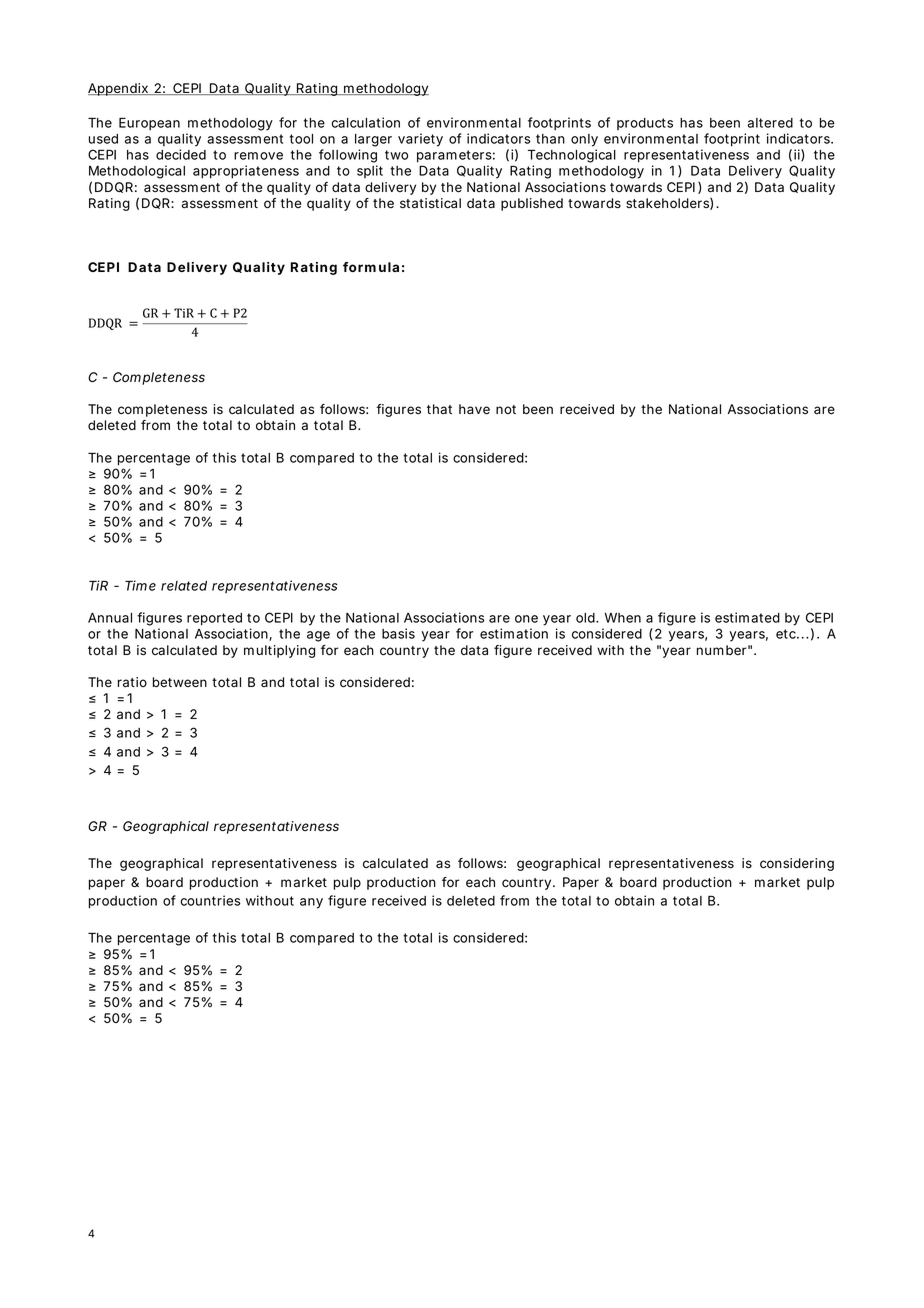 The height and width of the screenshot is (1308, 924). What do you see at coordinates (149, 124) in the screenshot?
I see `European` at bounding box center [149, 124].
